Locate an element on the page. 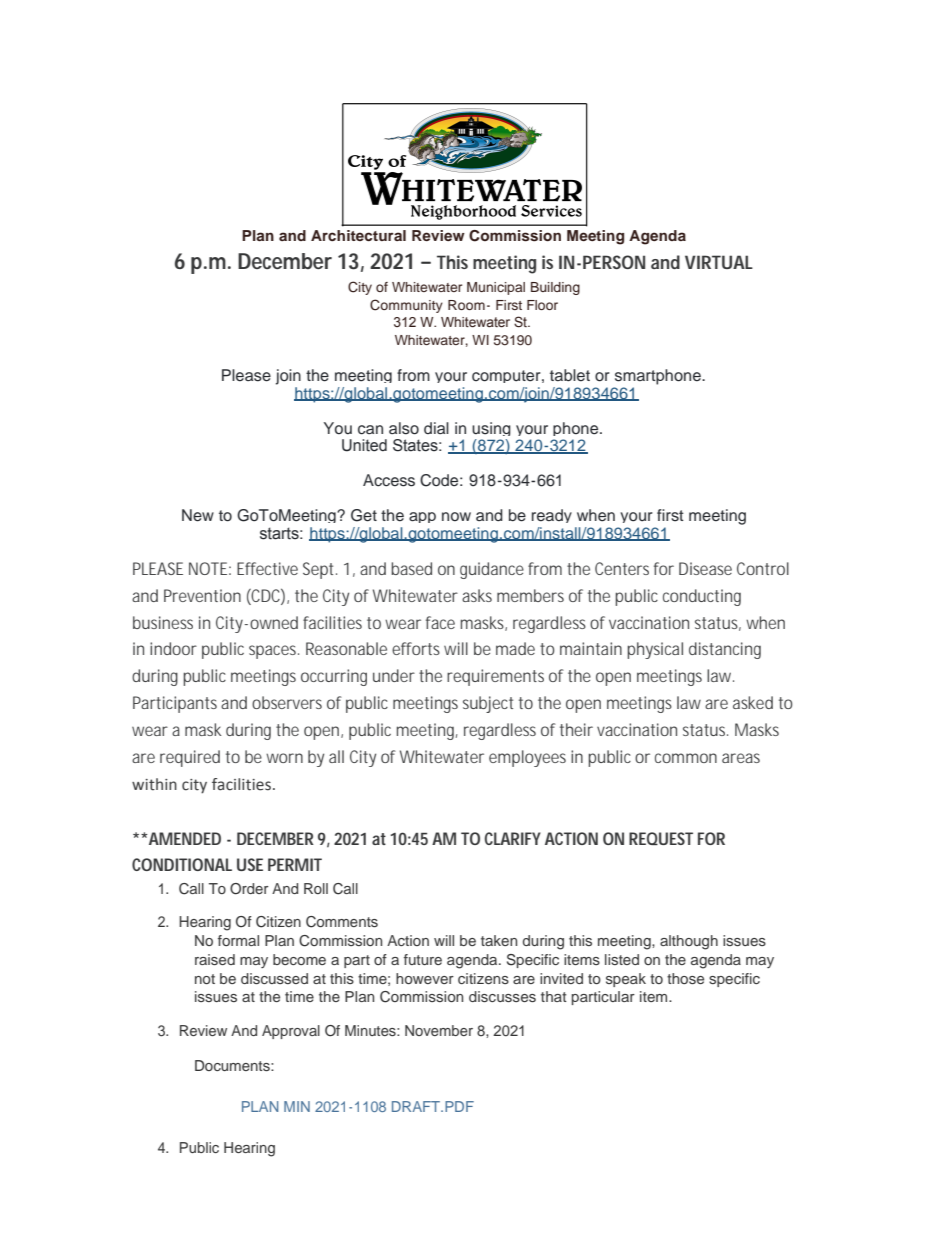 The image size is (952, 1233). spaces is located at coordinates (274, 652).
